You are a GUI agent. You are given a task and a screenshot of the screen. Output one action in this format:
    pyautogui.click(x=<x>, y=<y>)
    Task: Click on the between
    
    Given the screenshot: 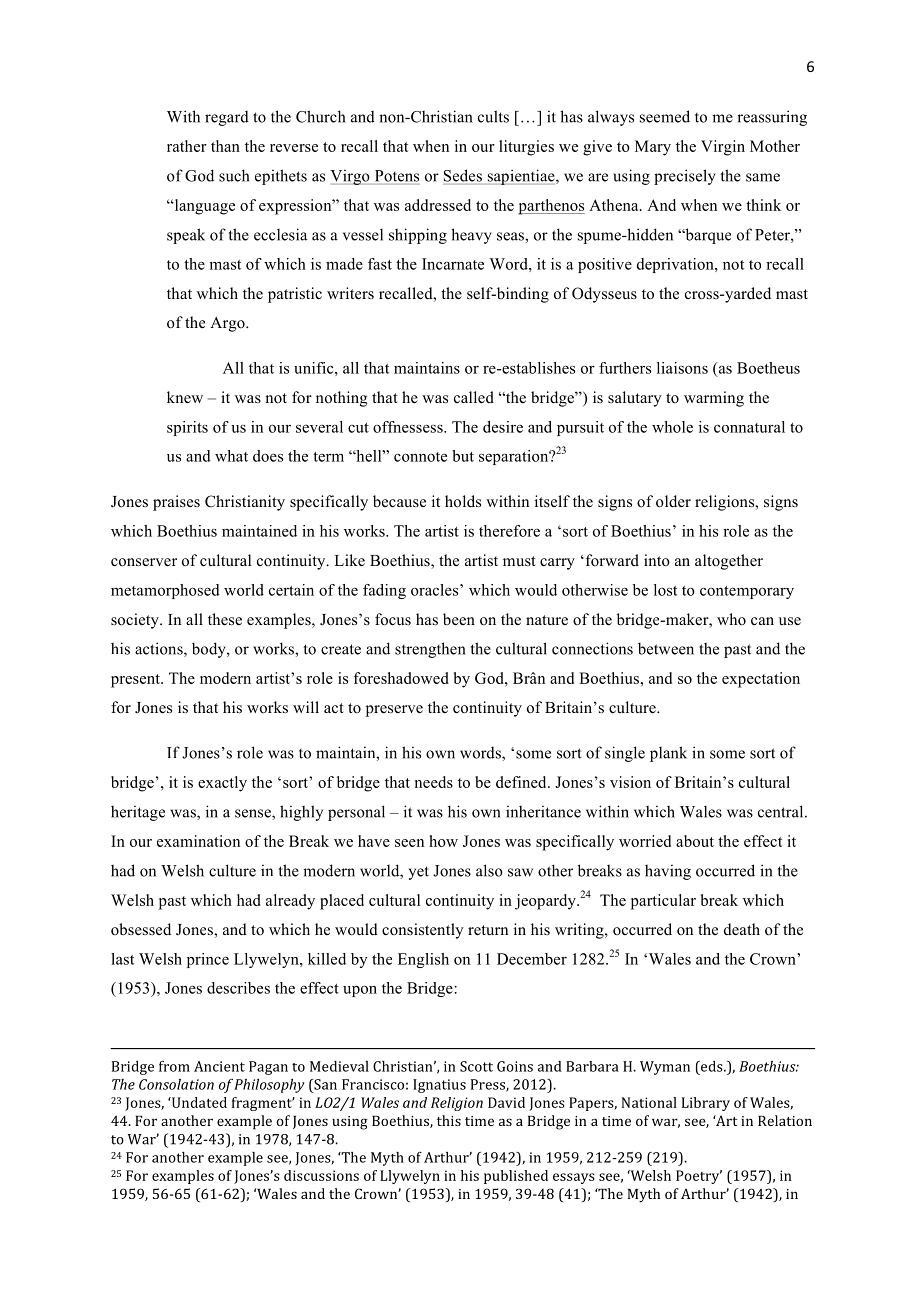 What is the action you would take?
    pyautogui.click(x=666, y=648)
